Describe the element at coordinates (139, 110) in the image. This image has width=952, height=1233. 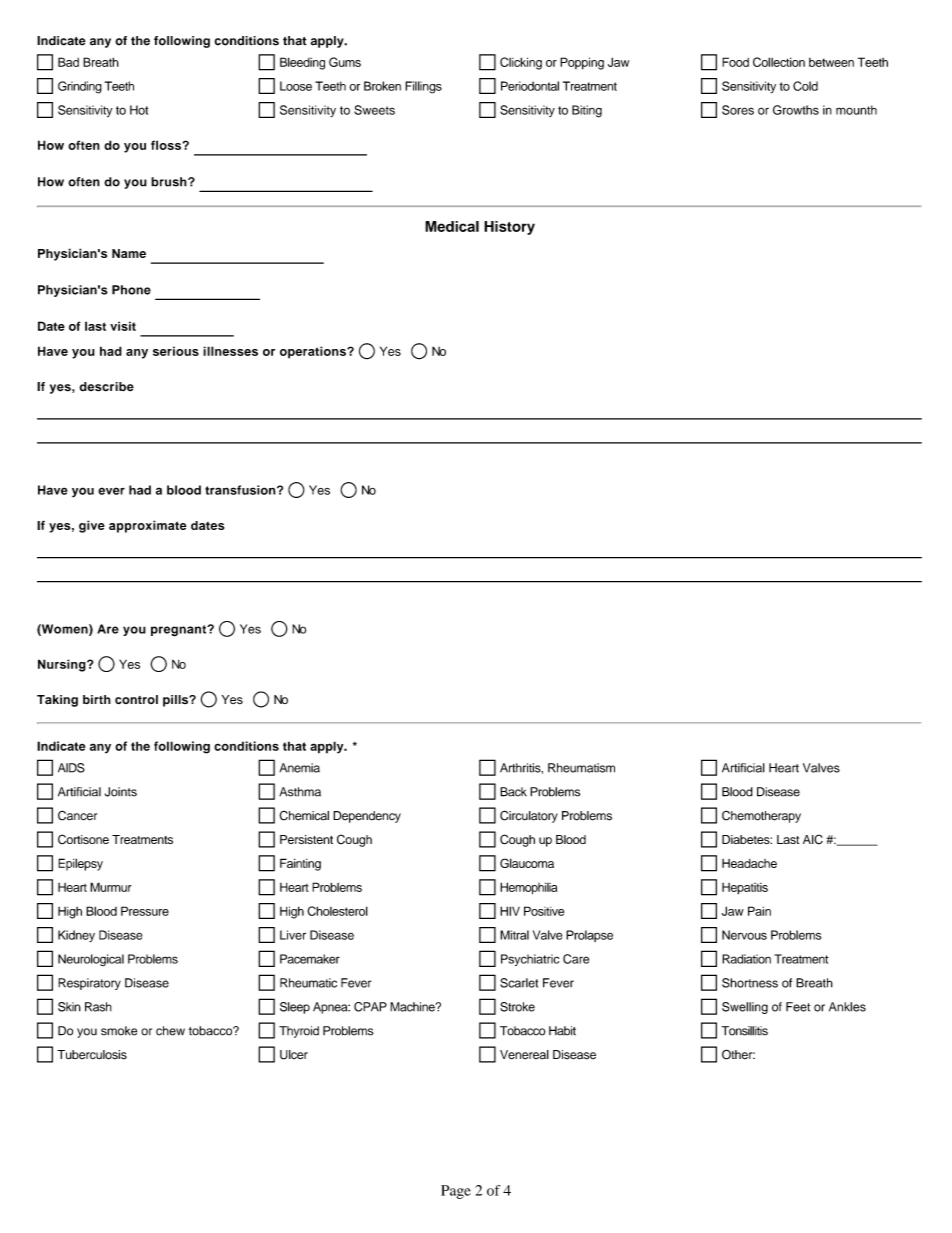
I see `Hot` at that location.
